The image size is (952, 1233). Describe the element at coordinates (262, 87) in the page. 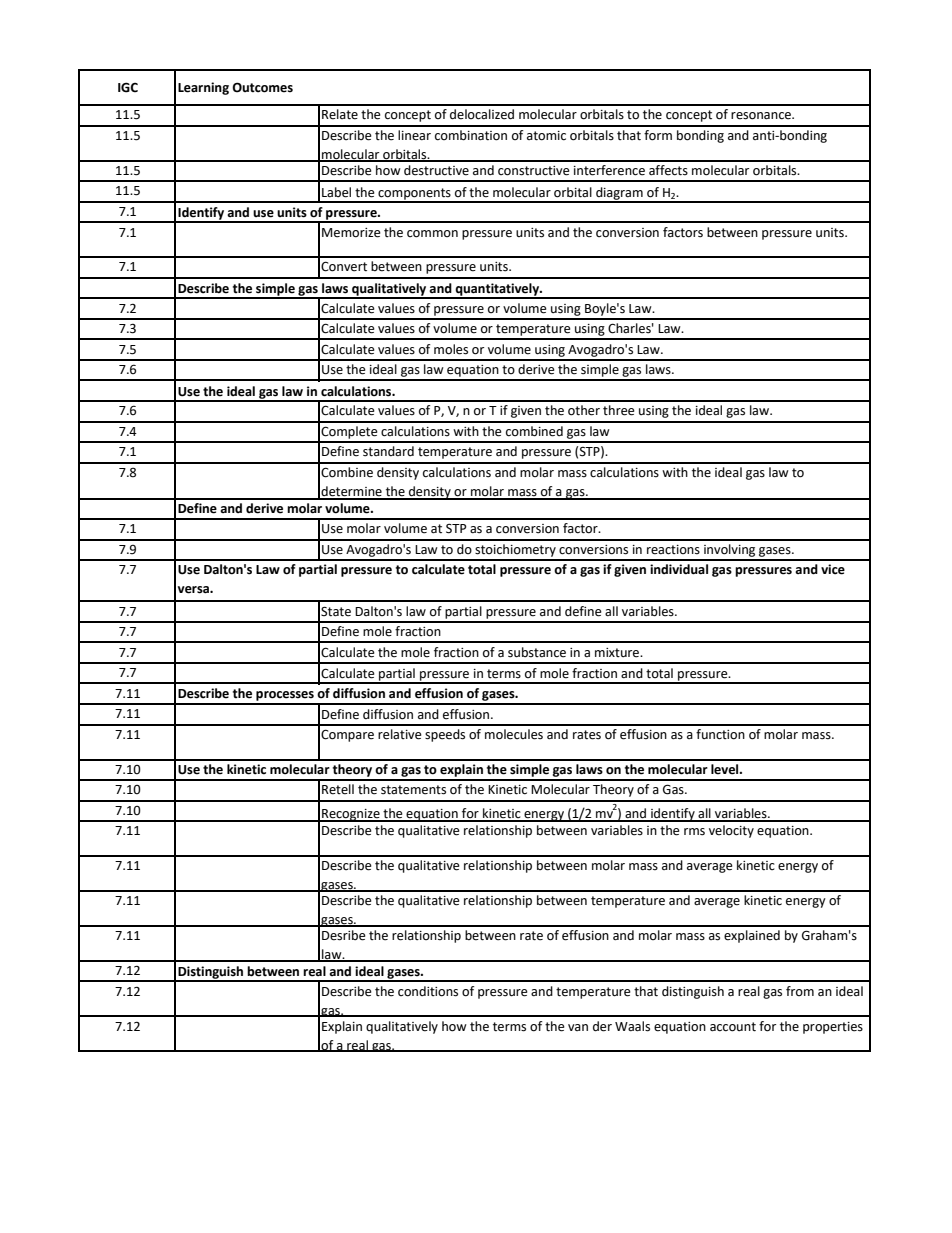

I see `Outcomes` at that location.
